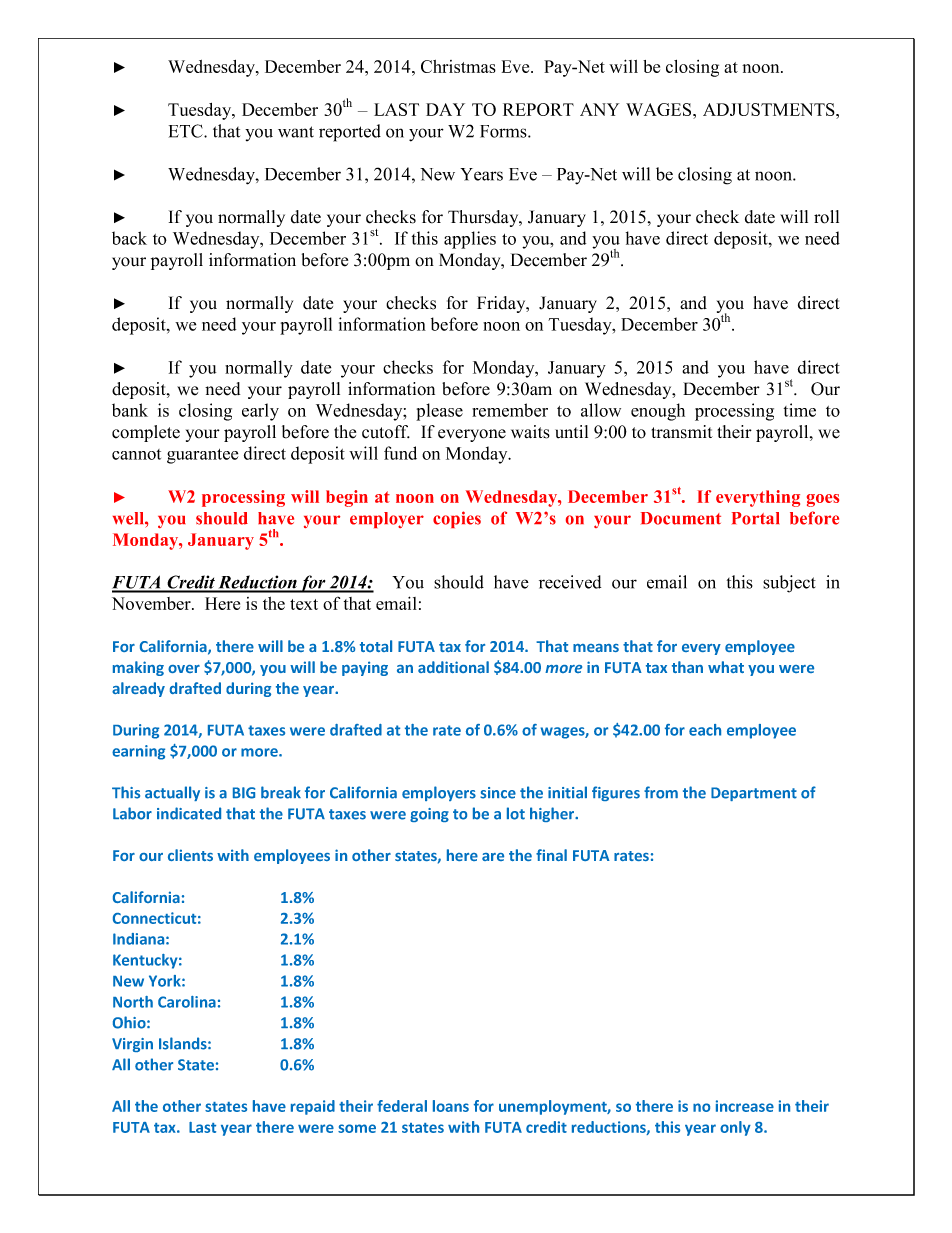  I want to click on Friday, so click(502, 304).
